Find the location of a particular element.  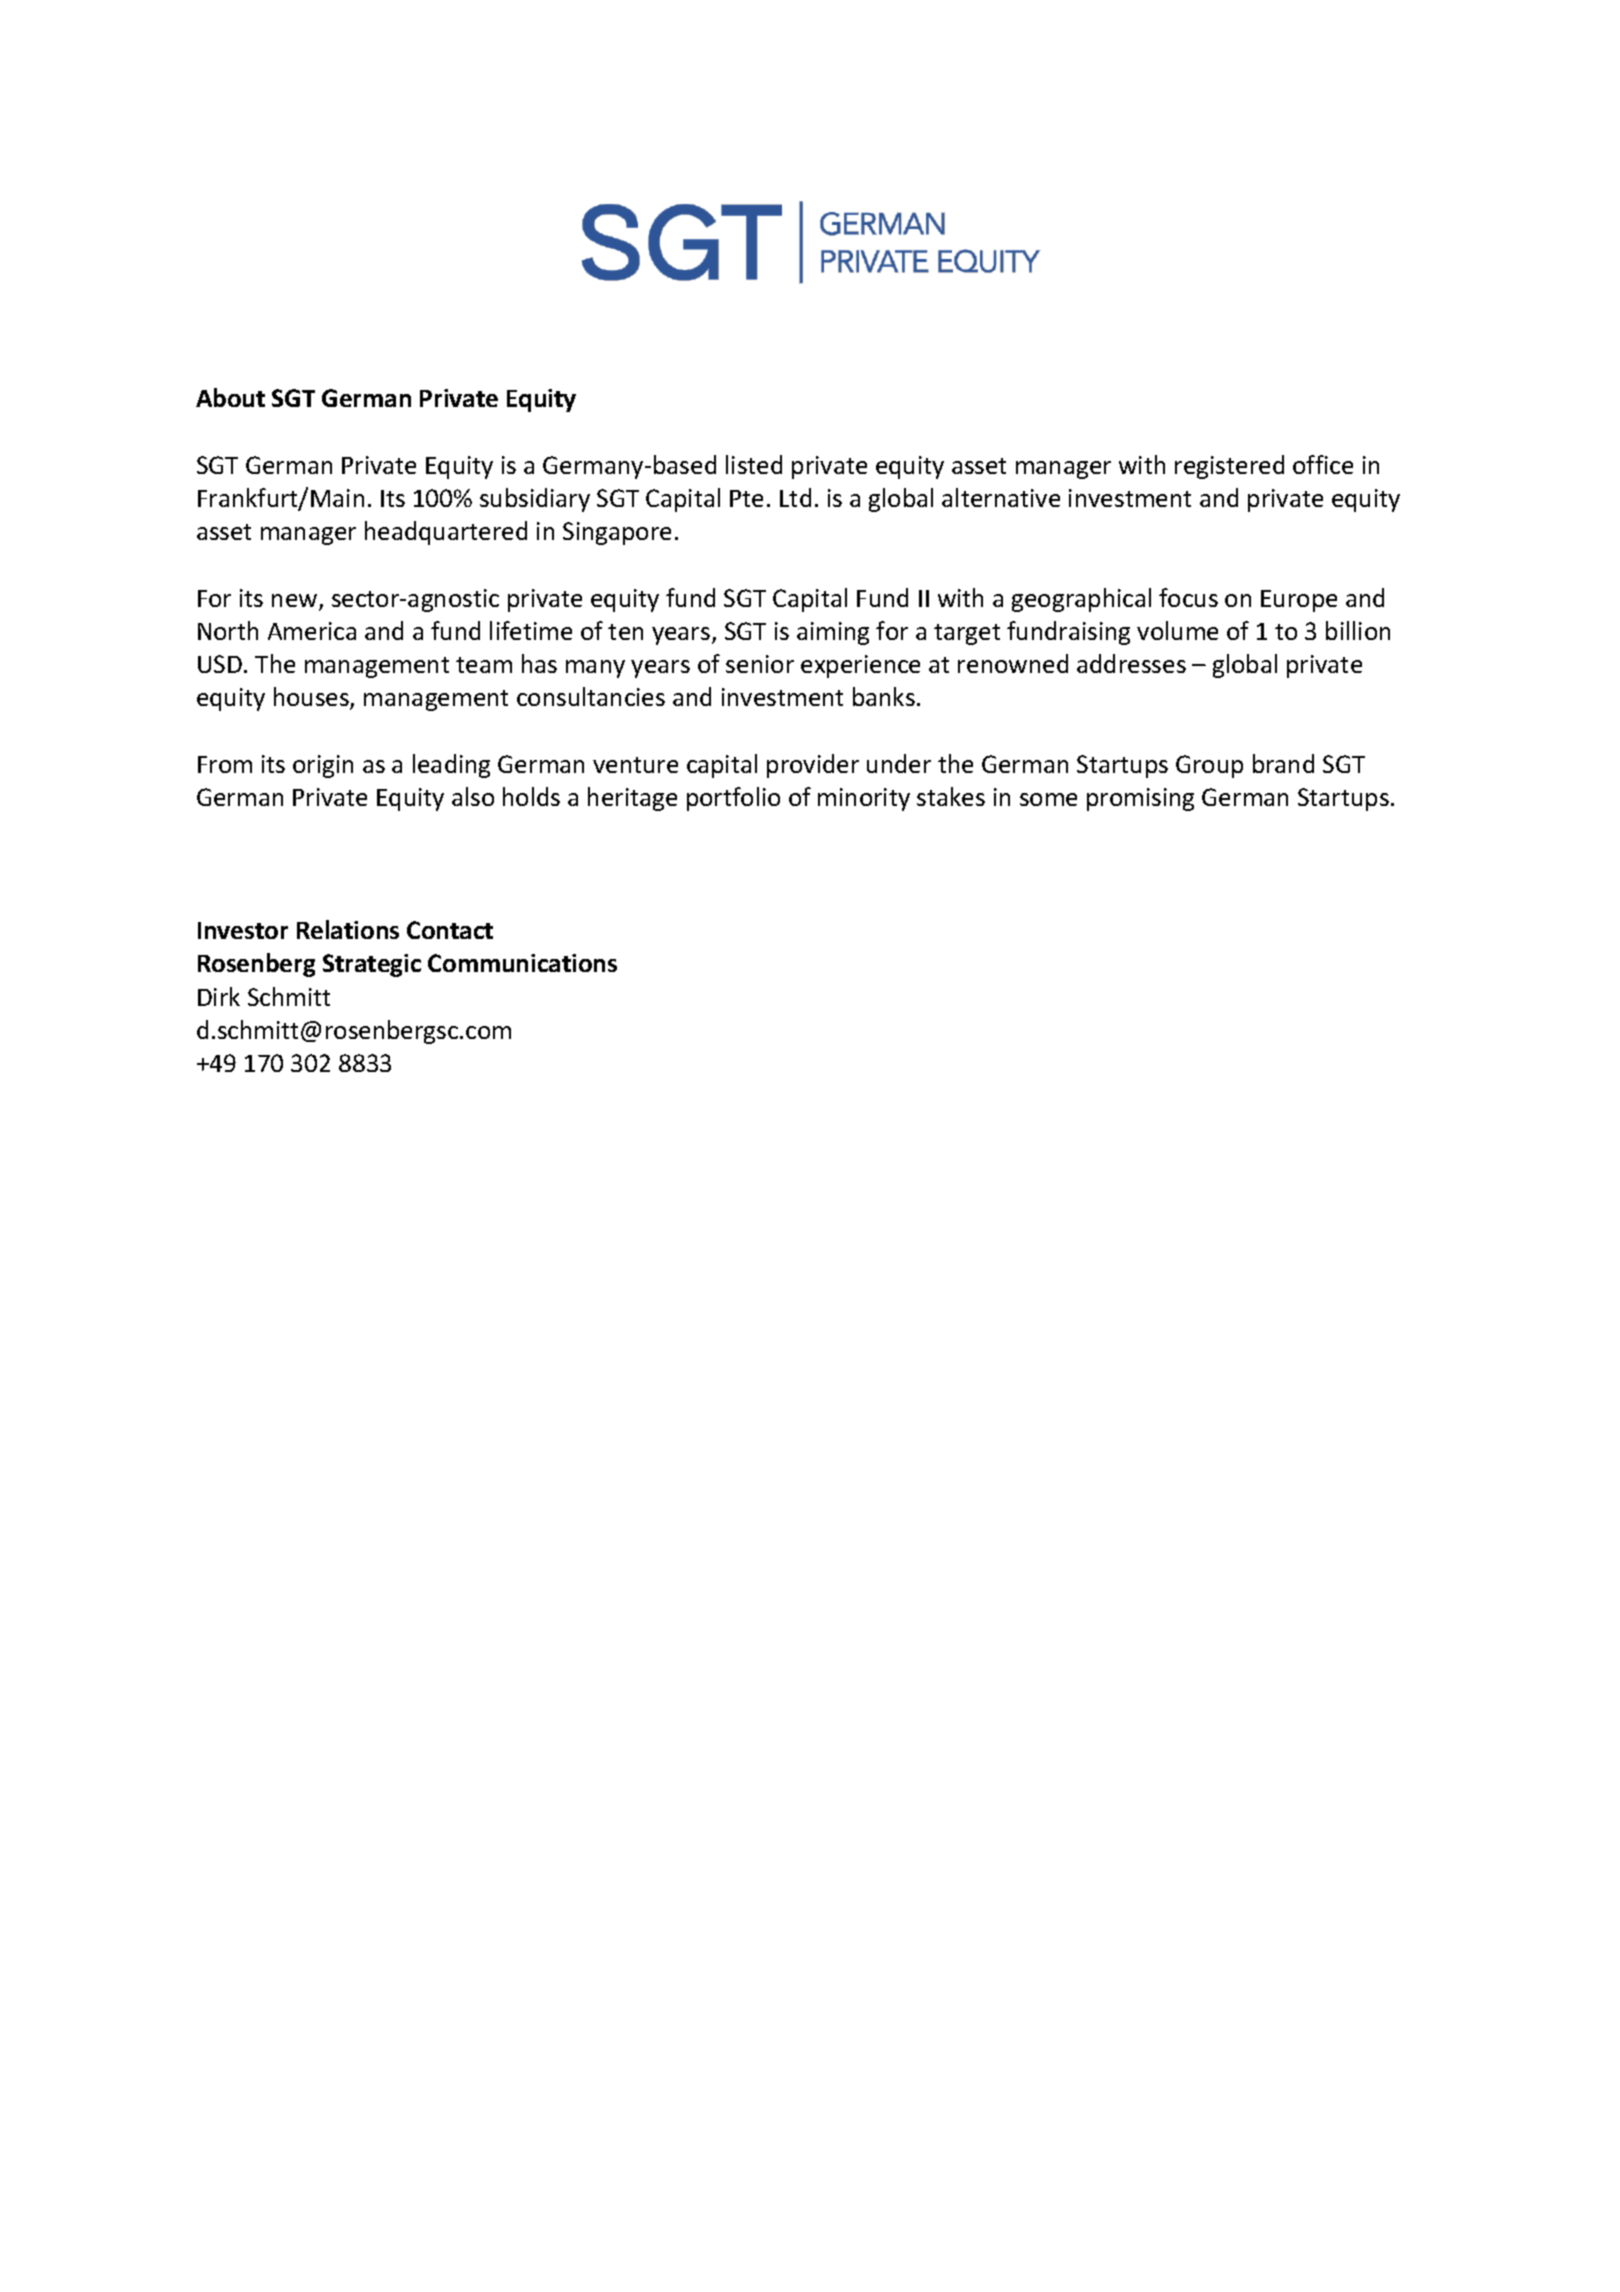

listed is located at coordinates (754, 464).
